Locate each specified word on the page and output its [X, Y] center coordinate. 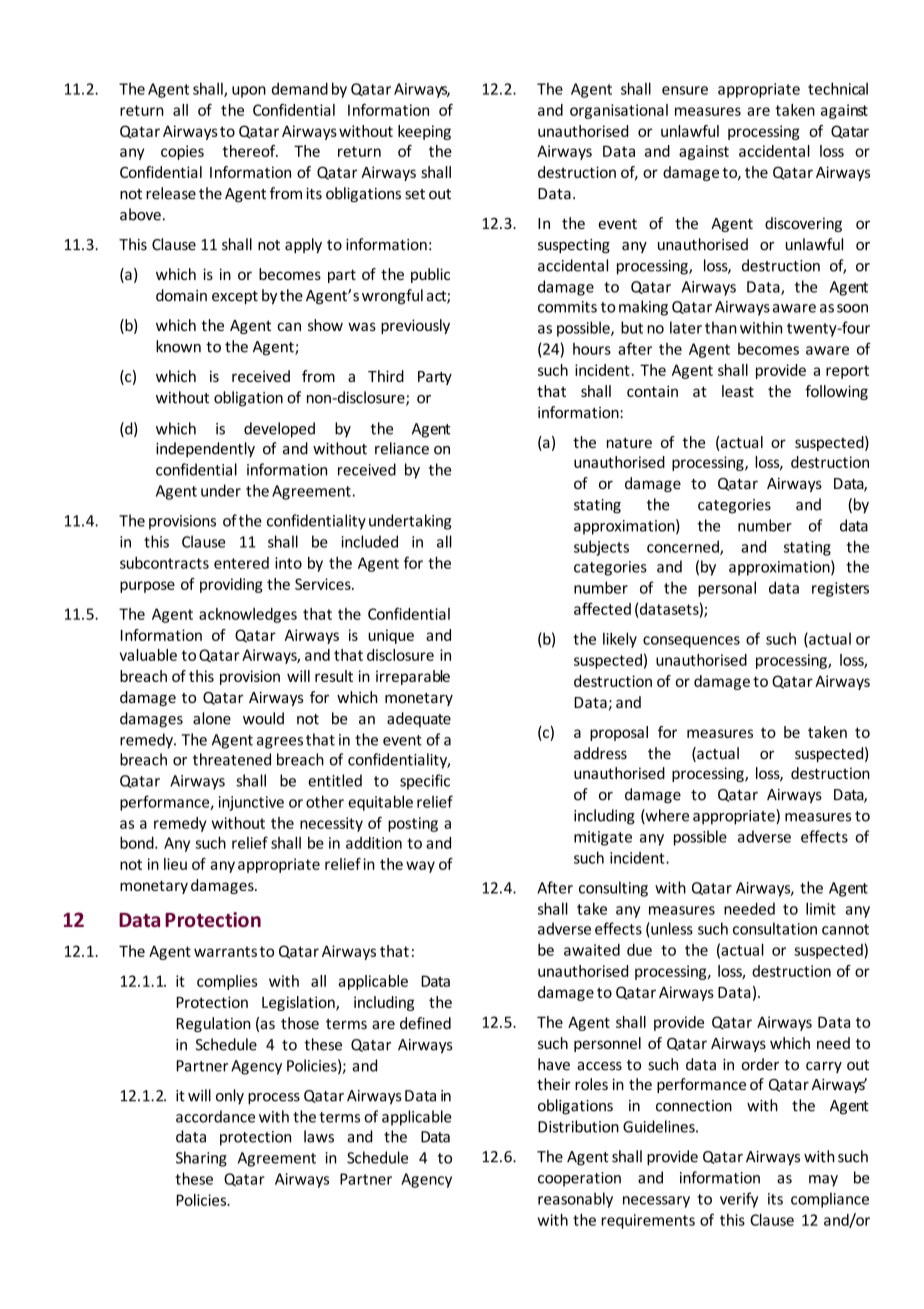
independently [205, 450]
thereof [250, 151]
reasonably [575, 1200]
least [738, 391]
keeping [424, 132]
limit [821, 908]
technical [838, 88]
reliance [402, 448]
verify [739, 1200]
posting [413, 824]
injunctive [251, 803]
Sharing [201, 1159]
